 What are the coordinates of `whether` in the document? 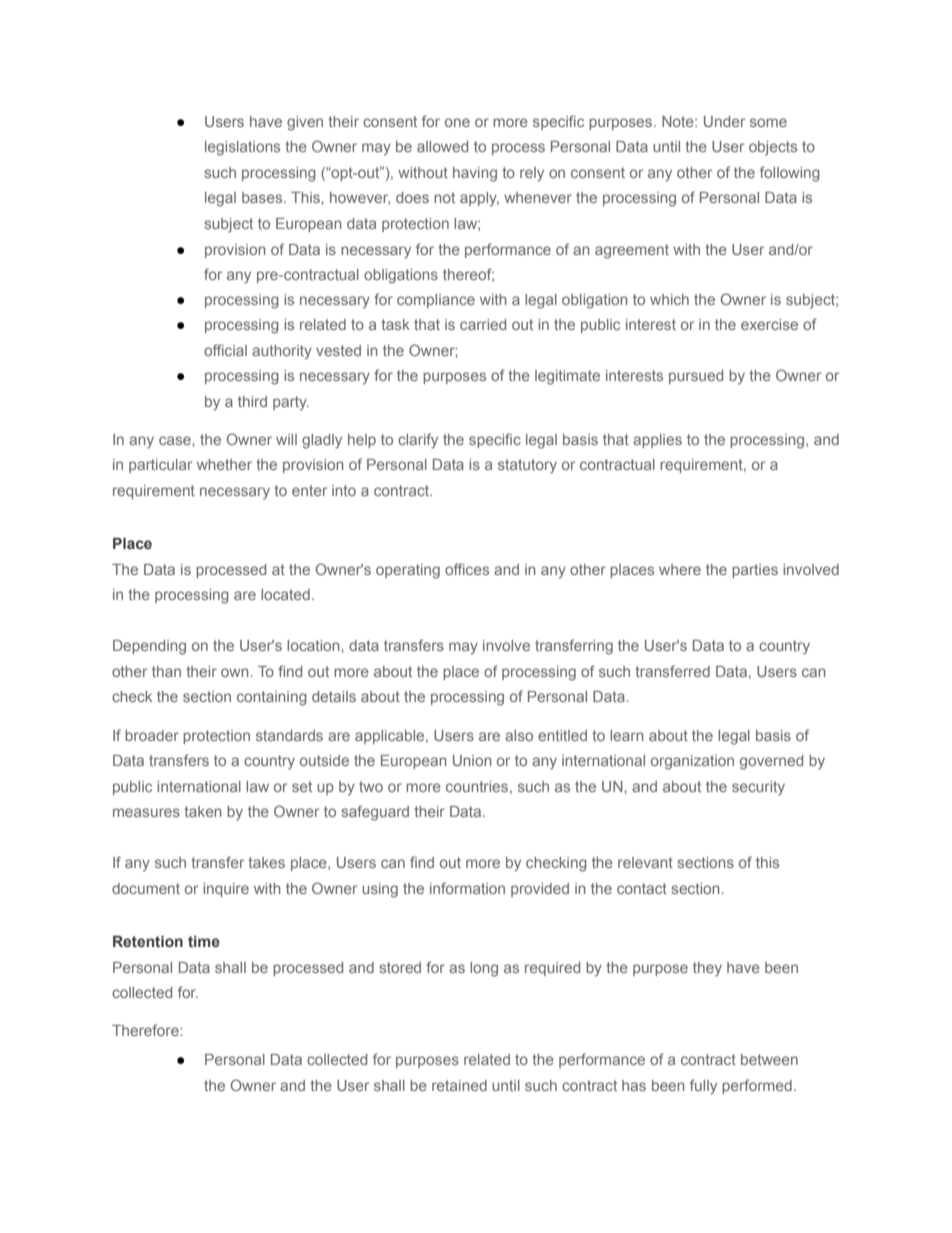 It's located at (224, 464).
